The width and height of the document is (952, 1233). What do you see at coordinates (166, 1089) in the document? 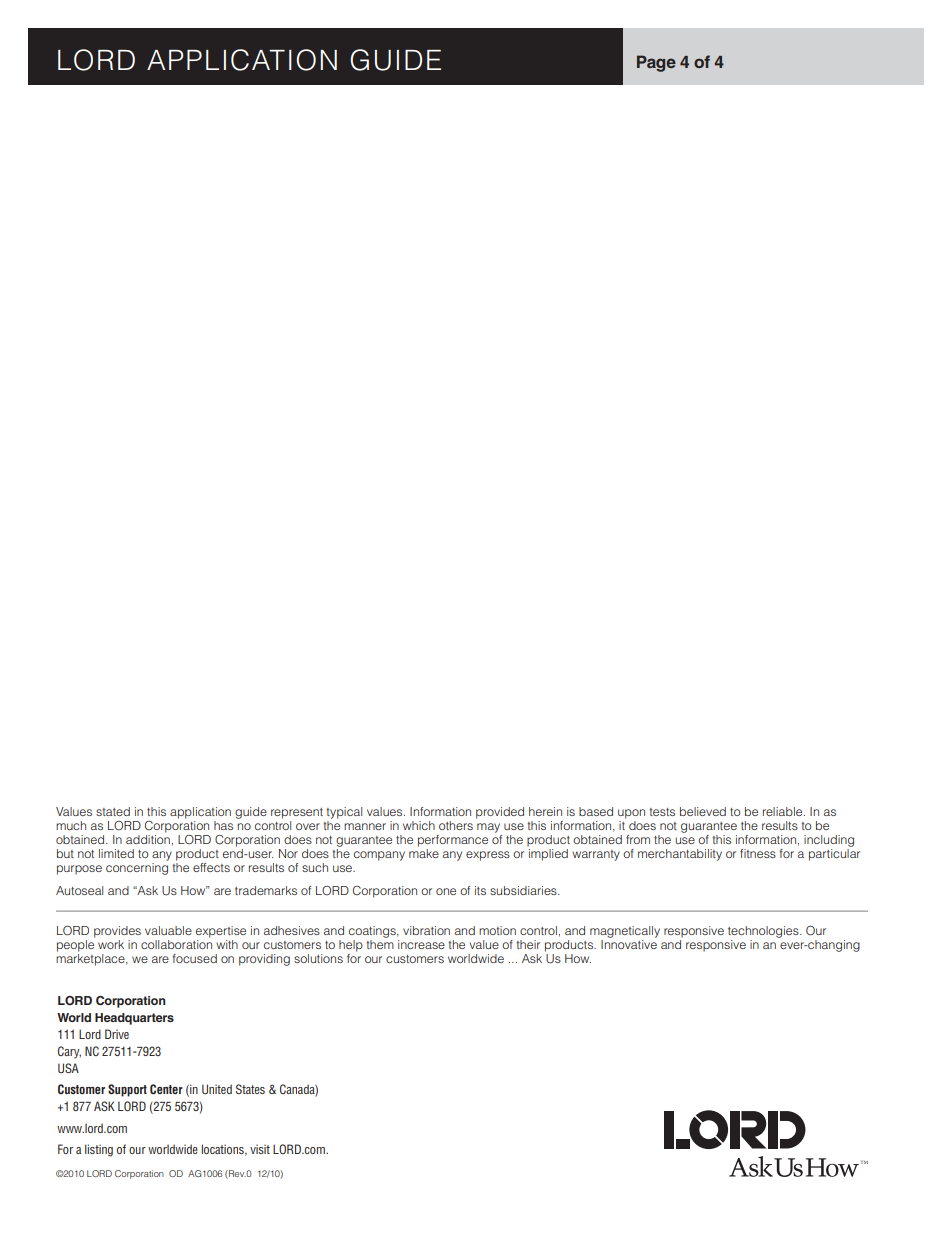
I see `Center` at bounding box center [166, 1089].
